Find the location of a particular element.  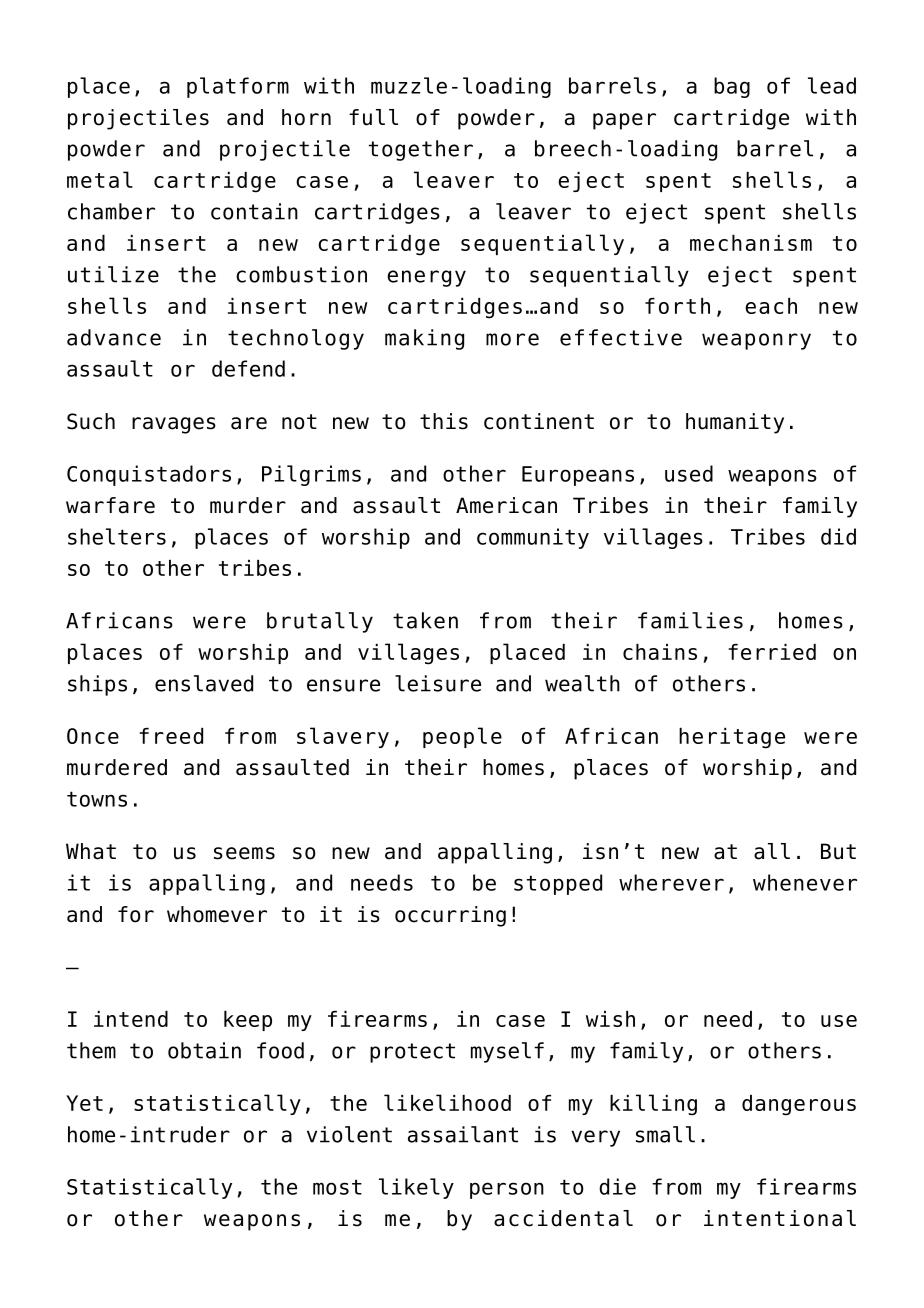

likely is located at coordinates (416, 1188).
